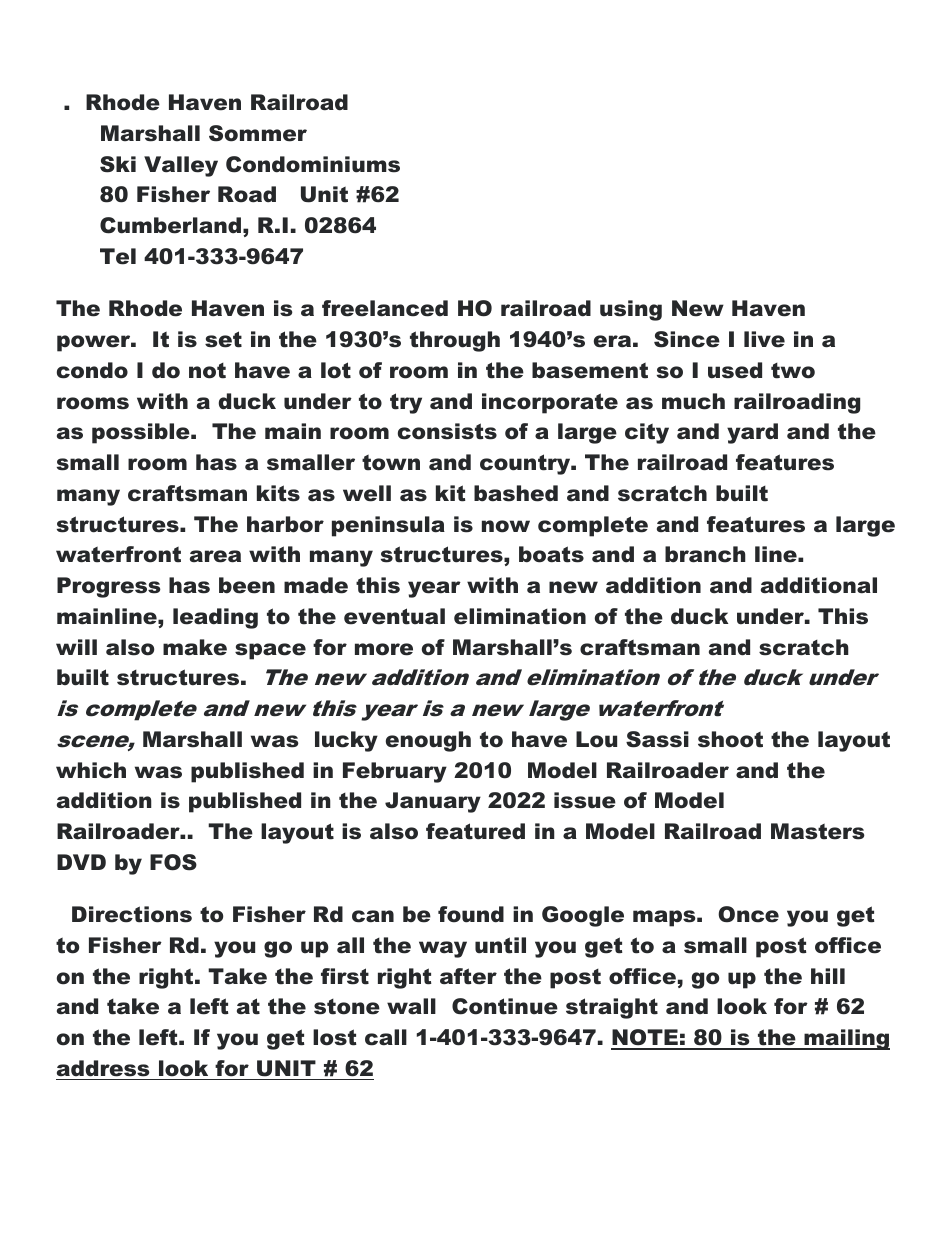  I want to click on leading, so click(215, 618).
